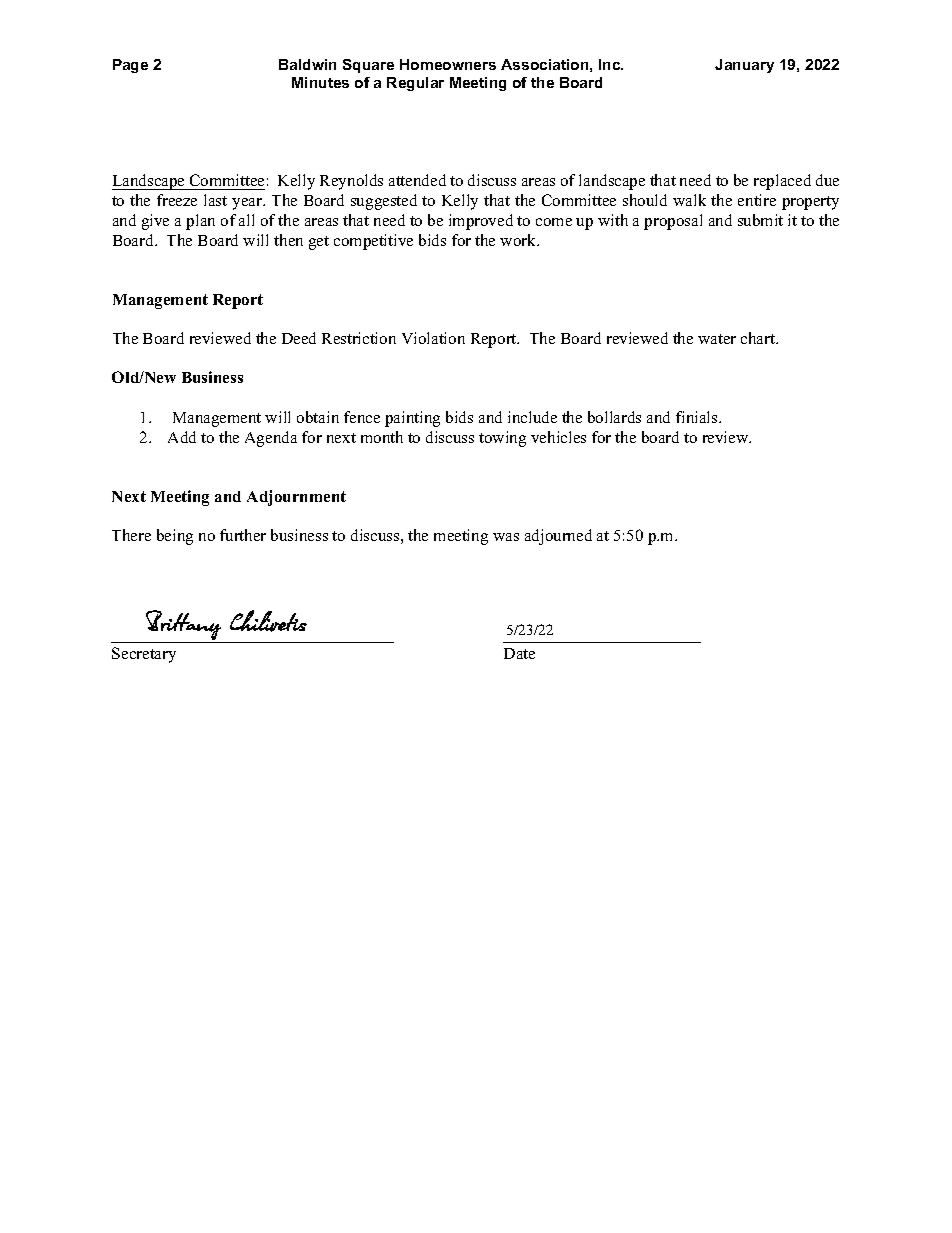 The width and height of the screenshot is (952, 1233). What do you see at coordinates (614, 417) in the screenshot?
I see `bollards` at bounding box center [614, 417].
